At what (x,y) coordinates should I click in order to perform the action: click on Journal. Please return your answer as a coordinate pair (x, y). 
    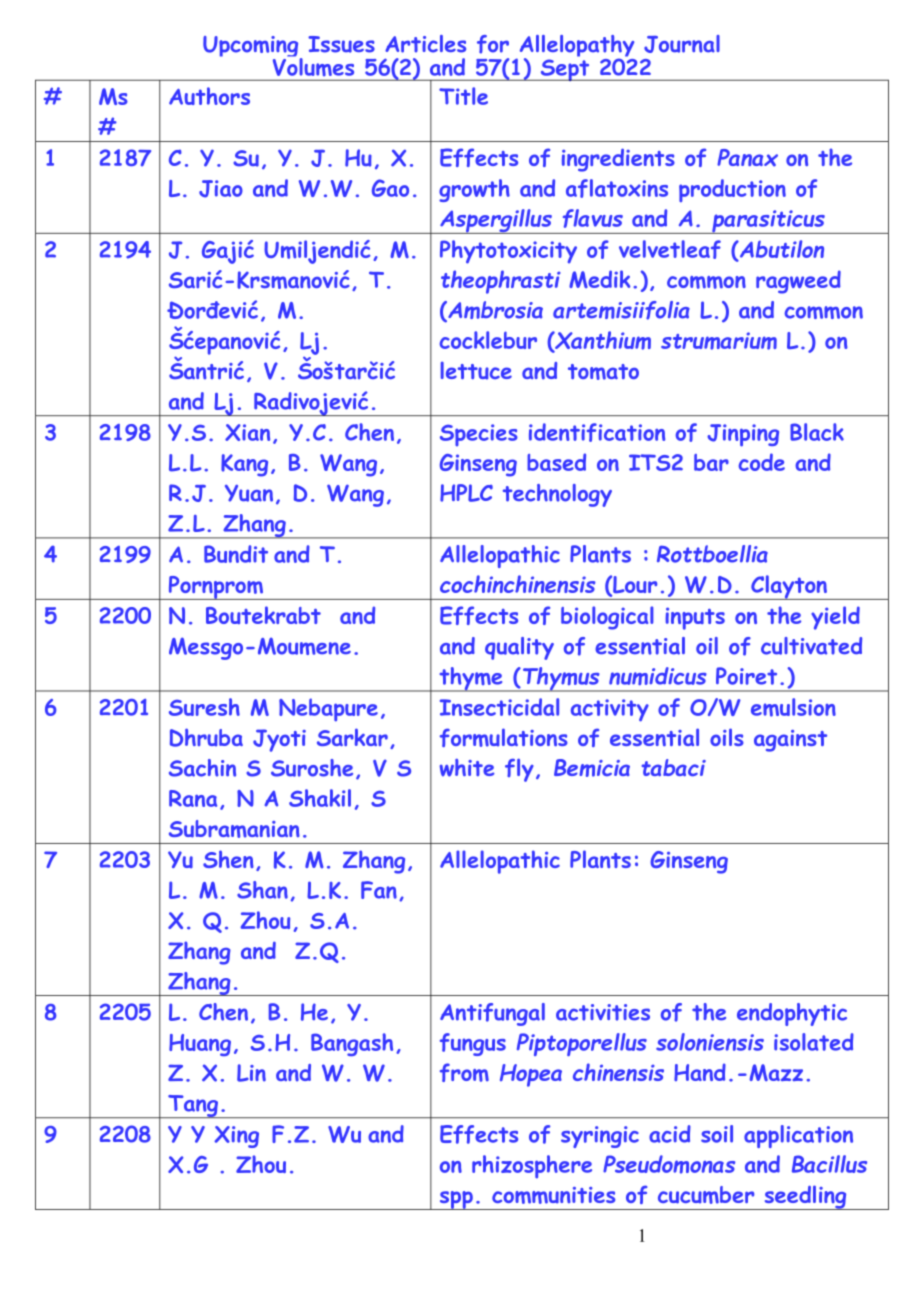
    Looking at the image, I should click on (682, 44).
